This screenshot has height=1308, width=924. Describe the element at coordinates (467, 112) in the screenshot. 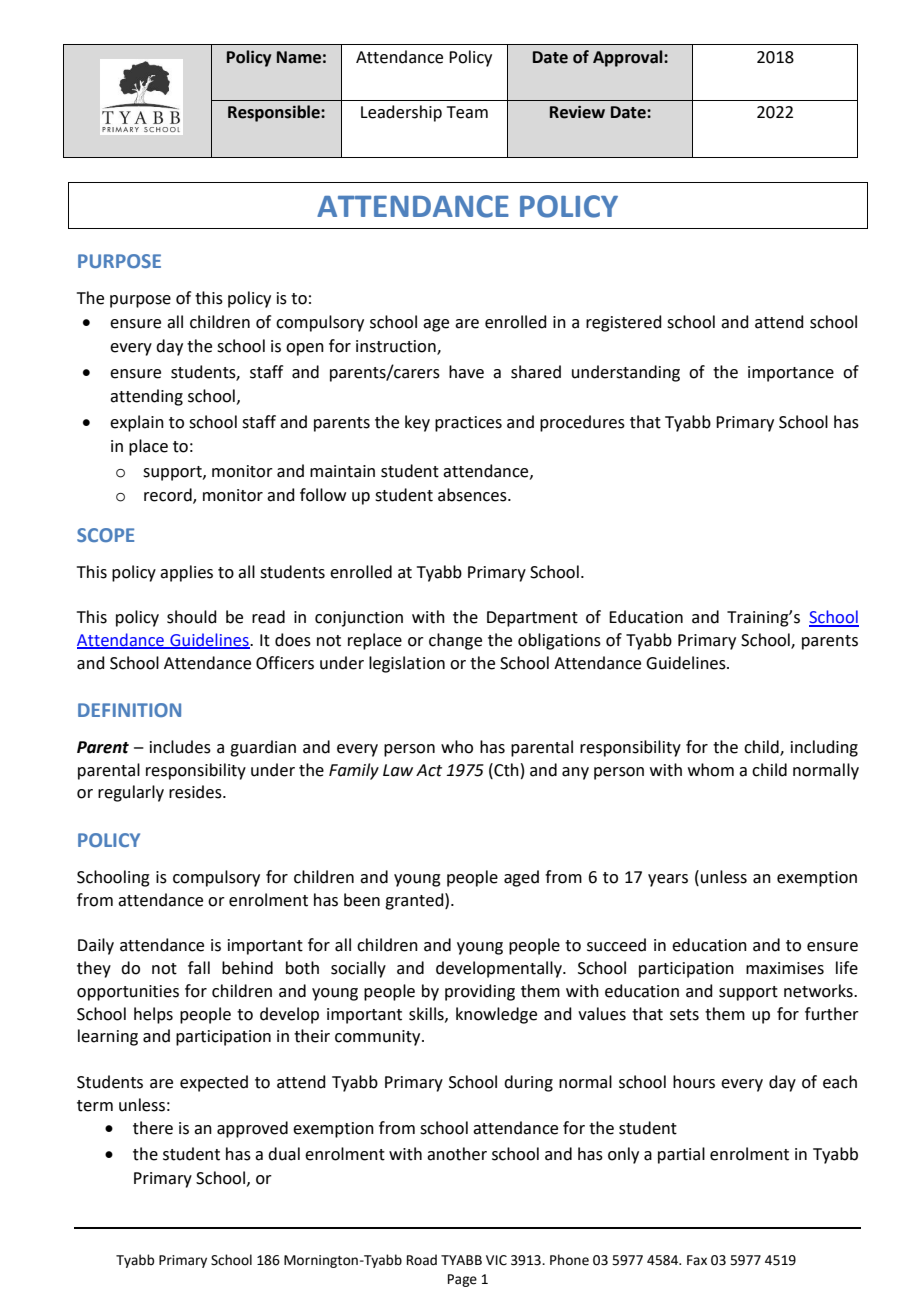

I see `Team` at that location.
